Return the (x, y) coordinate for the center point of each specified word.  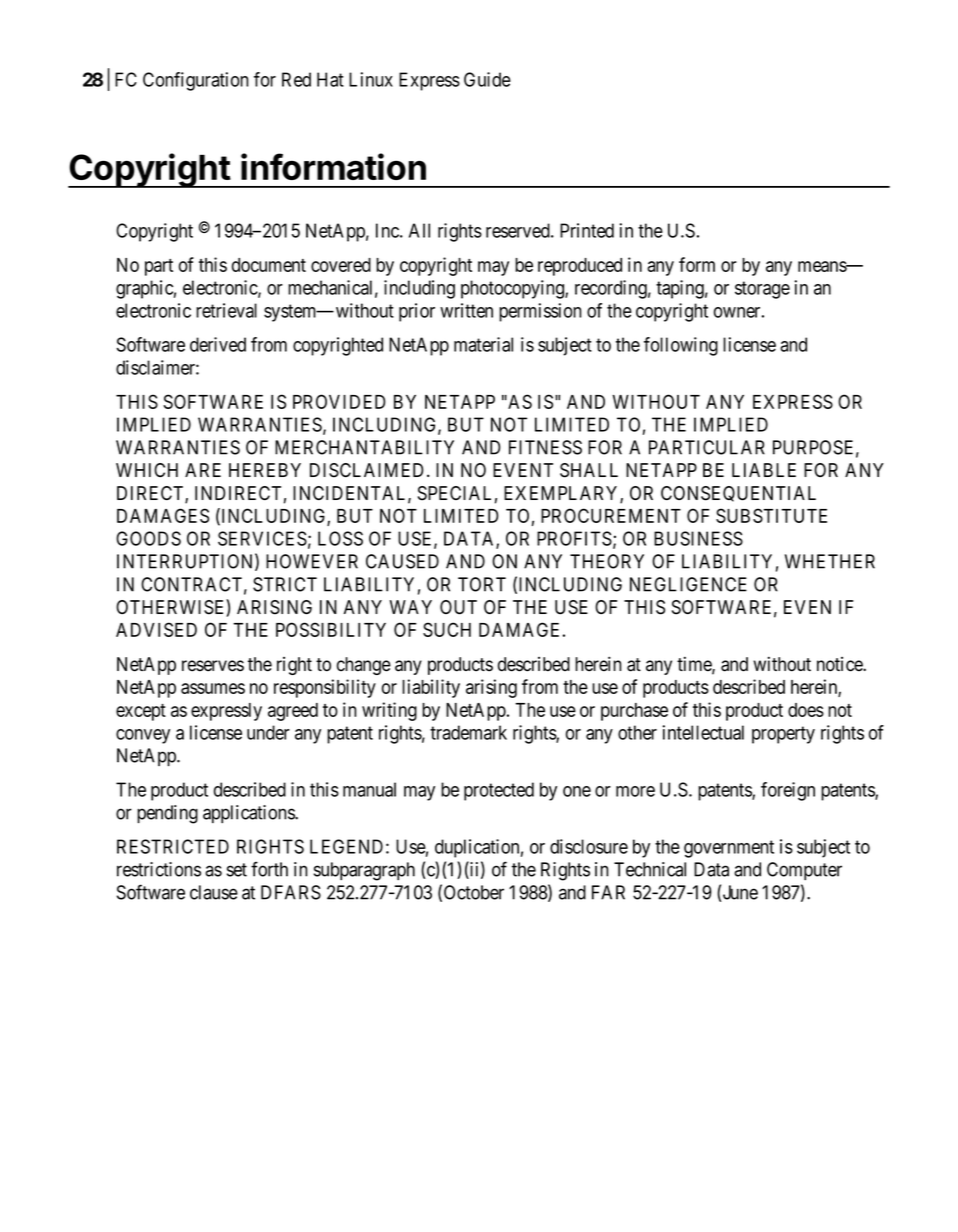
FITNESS (545, 447)
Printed (587, 230)
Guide (487, 79)
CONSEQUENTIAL (738, 494)
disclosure (589, 846)
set (237, 870)
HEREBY (265, 470)
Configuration (196, 81)
